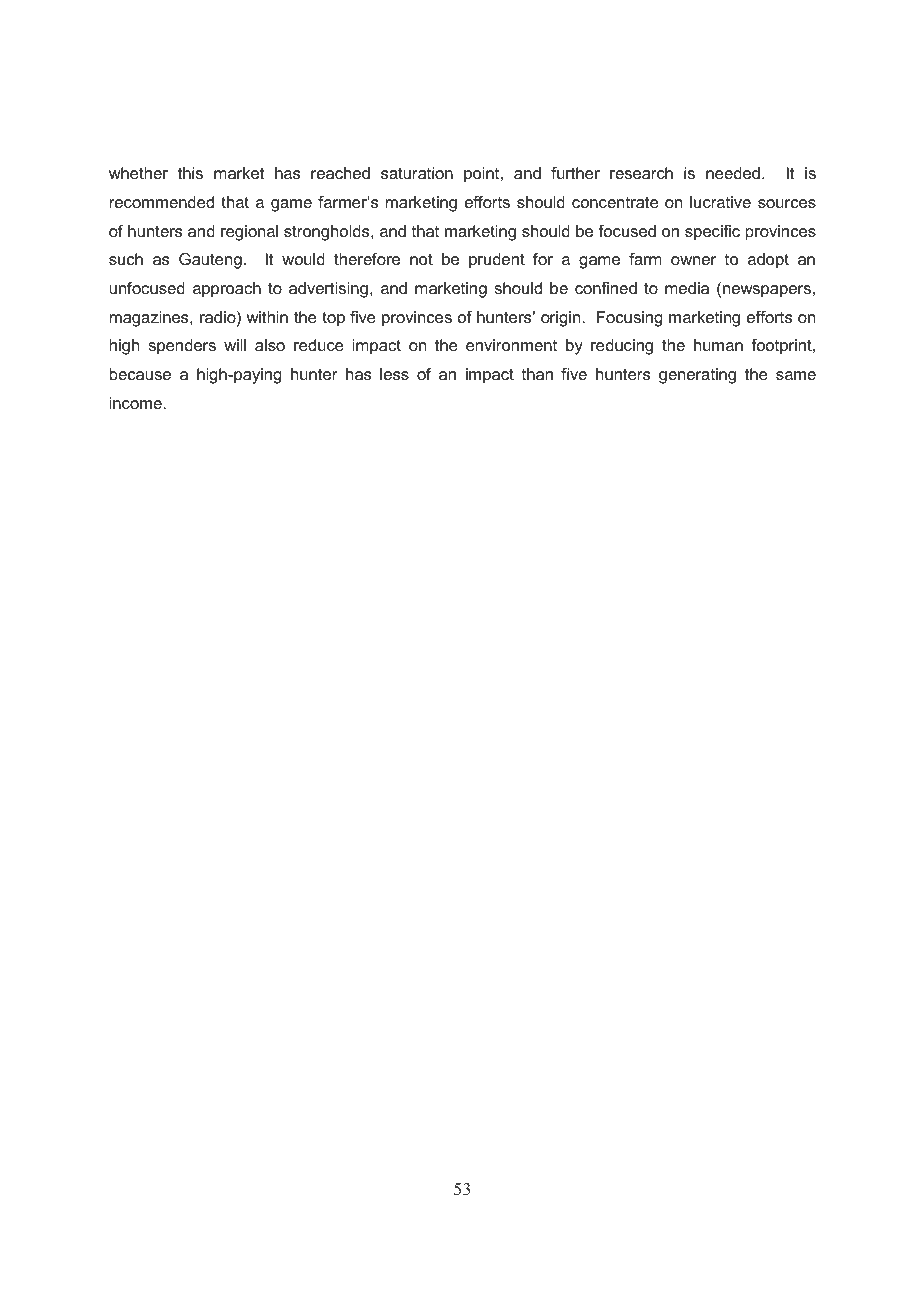 The image size is (924, 1308). What do you see at coordinates (697, 376) in the screenshot?
I see `generating` at bounding box center [697, 376].
